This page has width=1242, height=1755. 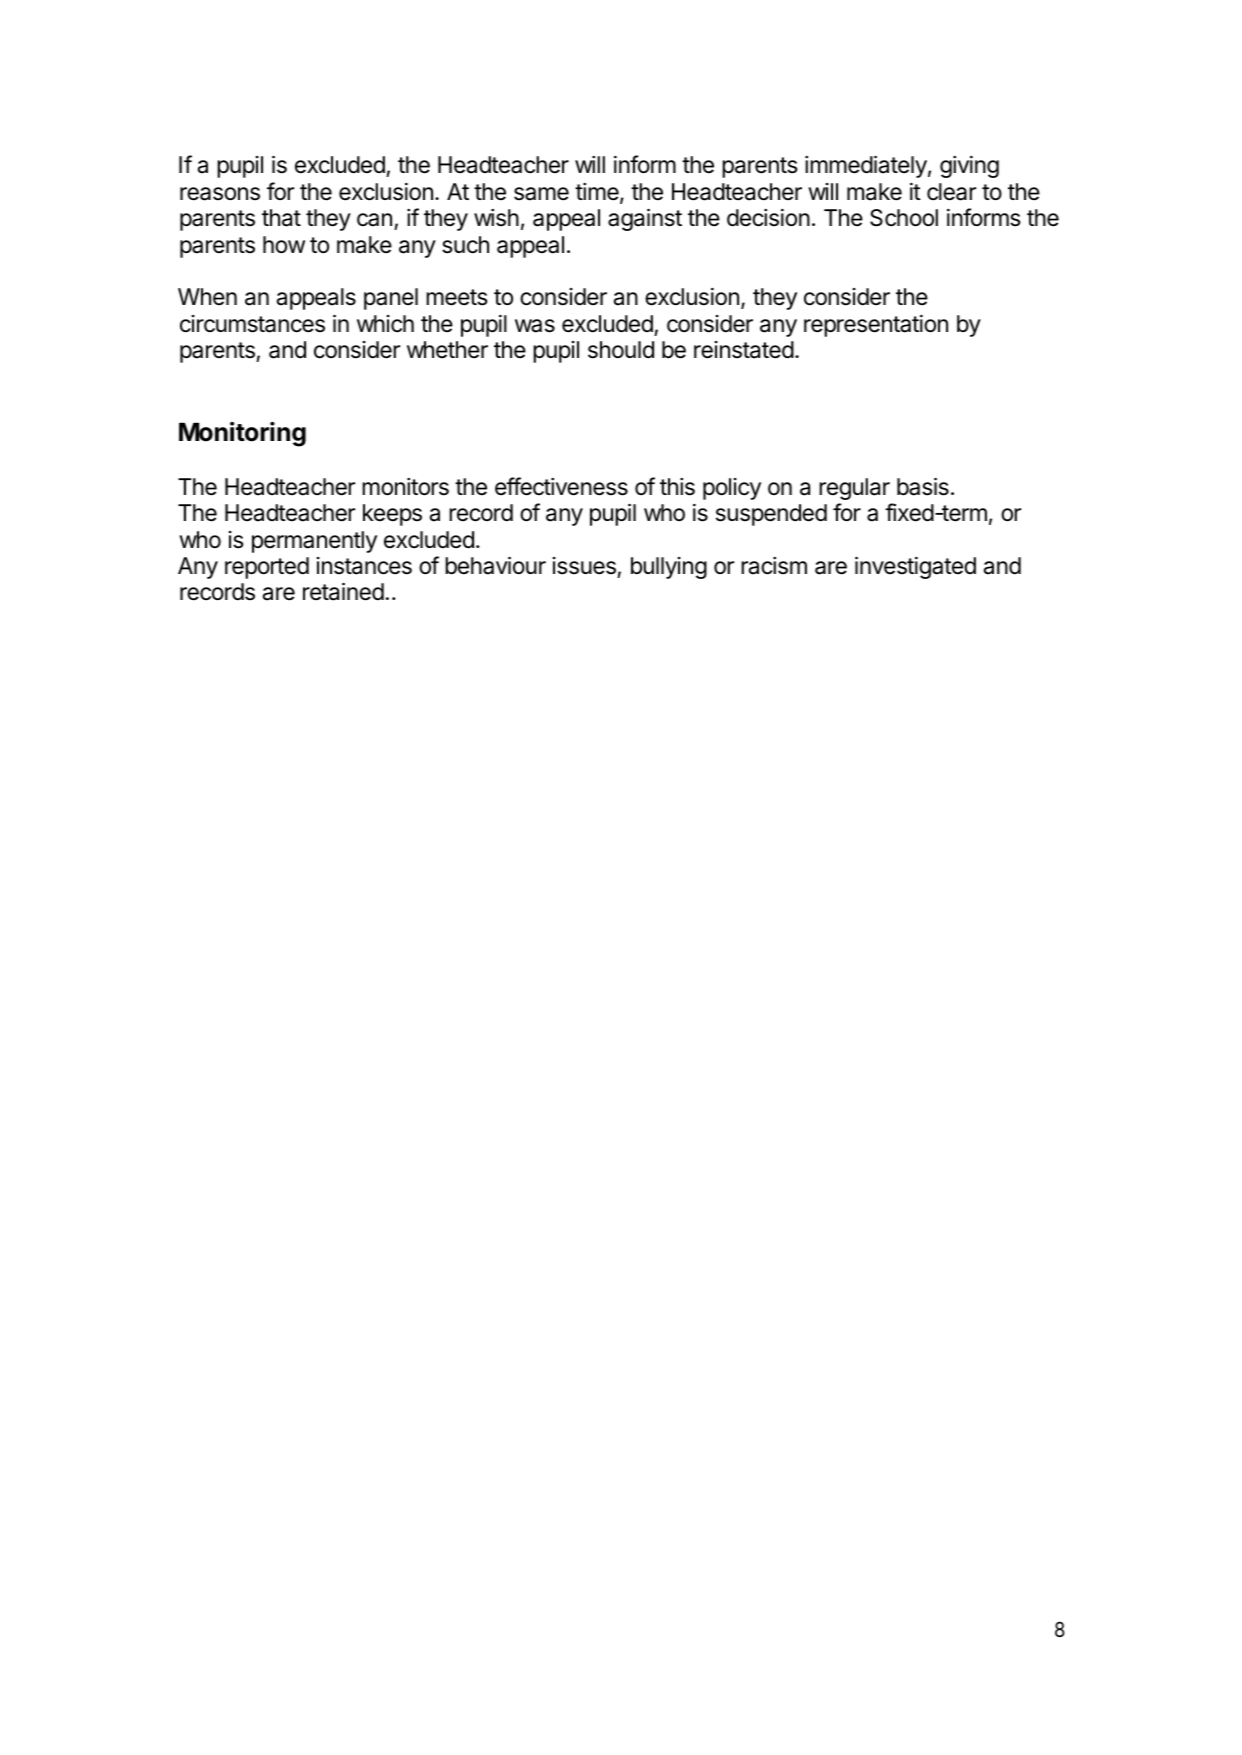 I want to click on reasons, so click(x=220, y=194).
